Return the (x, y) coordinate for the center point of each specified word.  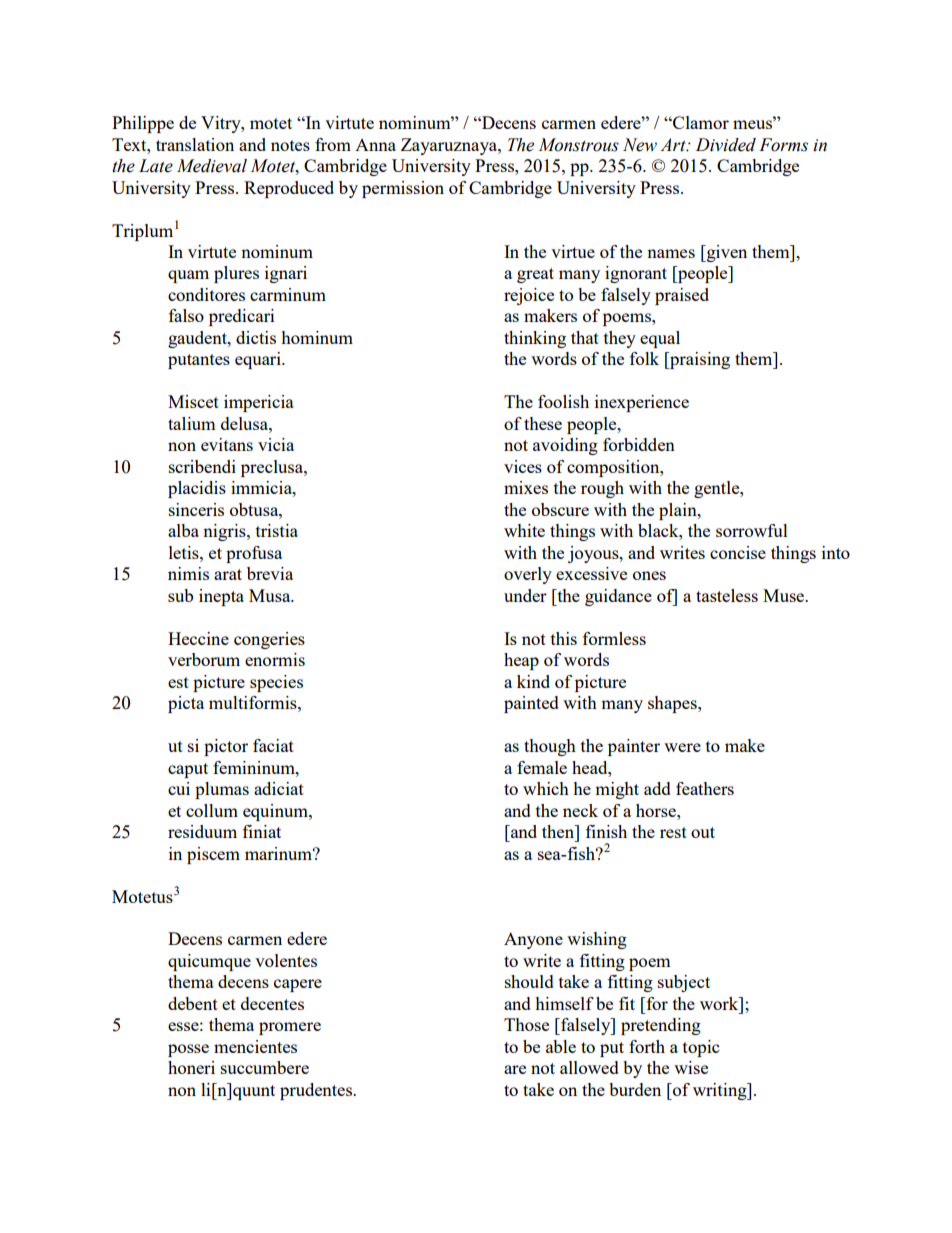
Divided (726, 145)
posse (188, 1050)
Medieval (212, 166)
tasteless (727, 595)
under (525, 595)
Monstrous (578, 145)
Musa (271, 595)
